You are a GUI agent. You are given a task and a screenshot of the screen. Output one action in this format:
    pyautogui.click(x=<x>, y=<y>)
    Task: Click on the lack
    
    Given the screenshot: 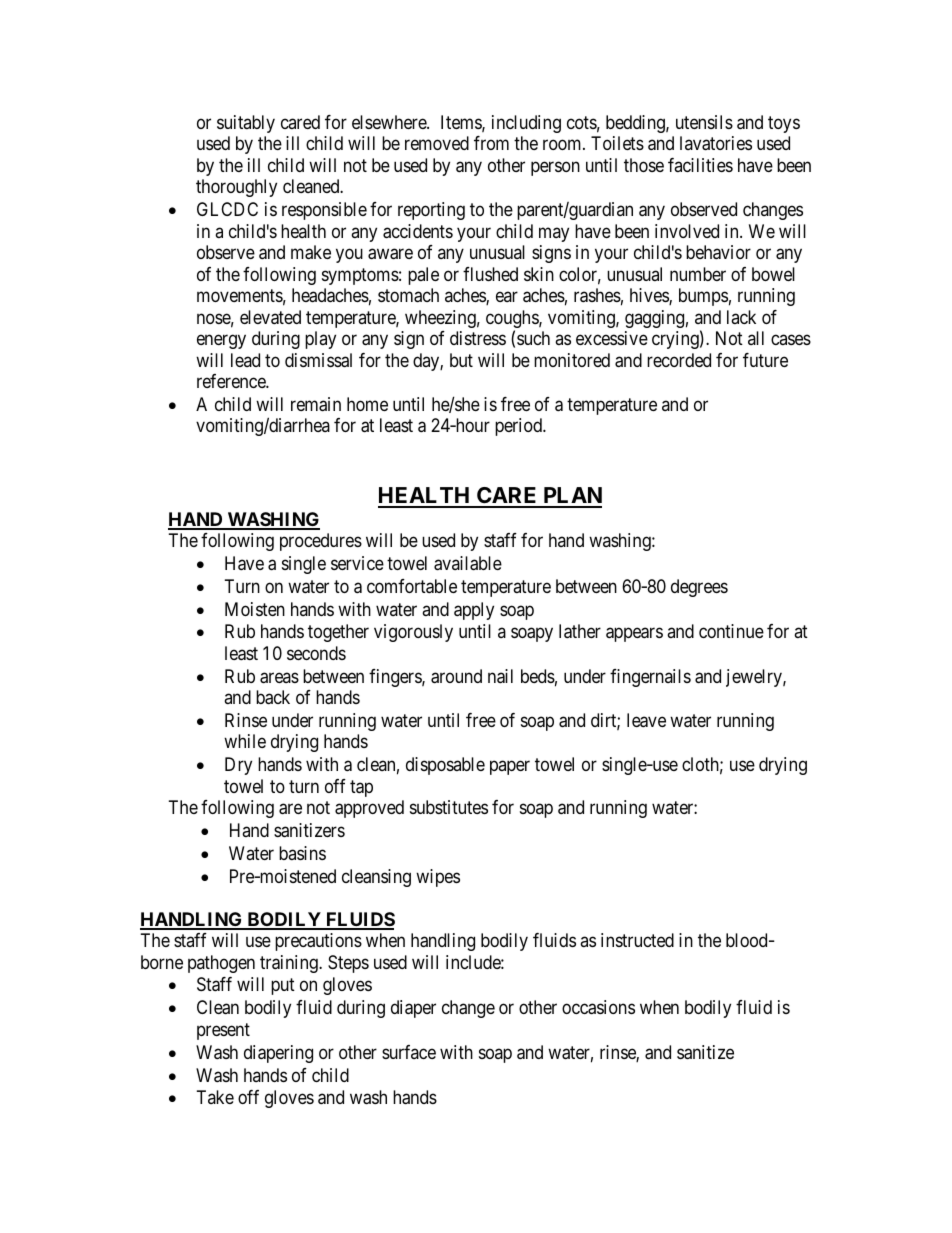 What is the action you would take?
    pyautogui.click(x=741, y=317)
